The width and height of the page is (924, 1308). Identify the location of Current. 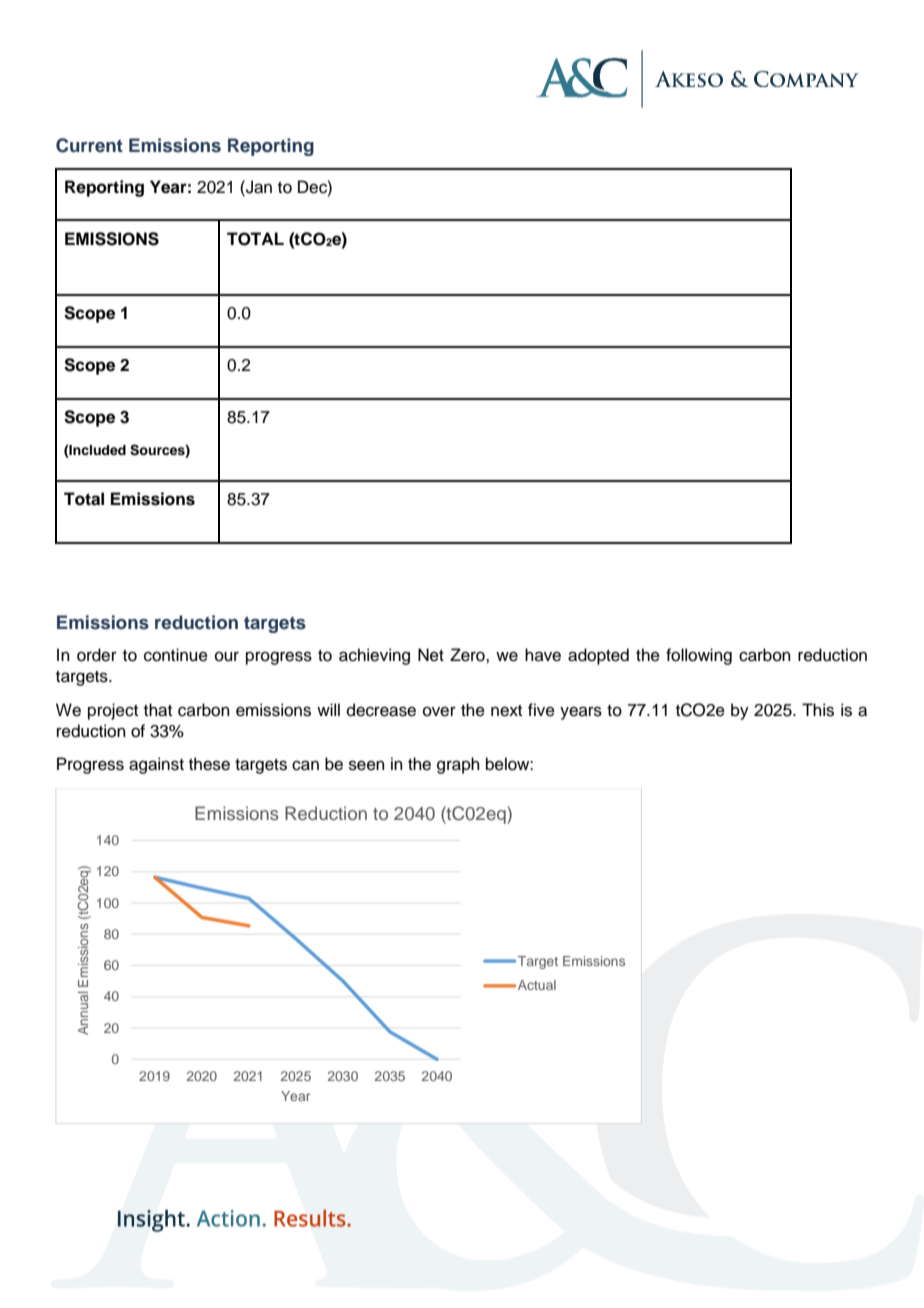
(89, 145).
